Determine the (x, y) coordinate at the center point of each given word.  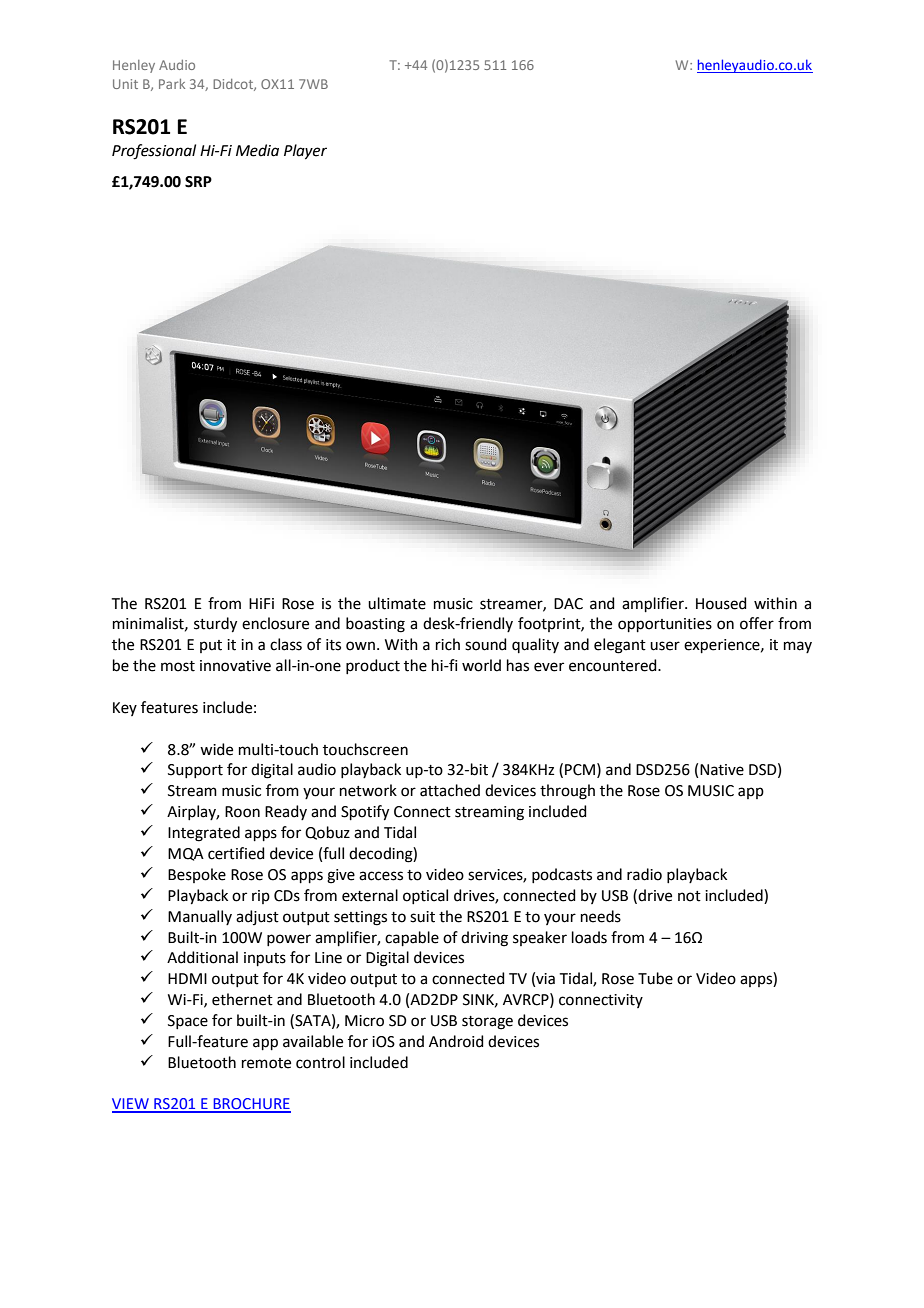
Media (257, 150)
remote (266, 1063)
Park (172, 84)
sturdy (215, 625)
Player (305, 152)
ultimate (397, 603)
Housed (721, 603)
